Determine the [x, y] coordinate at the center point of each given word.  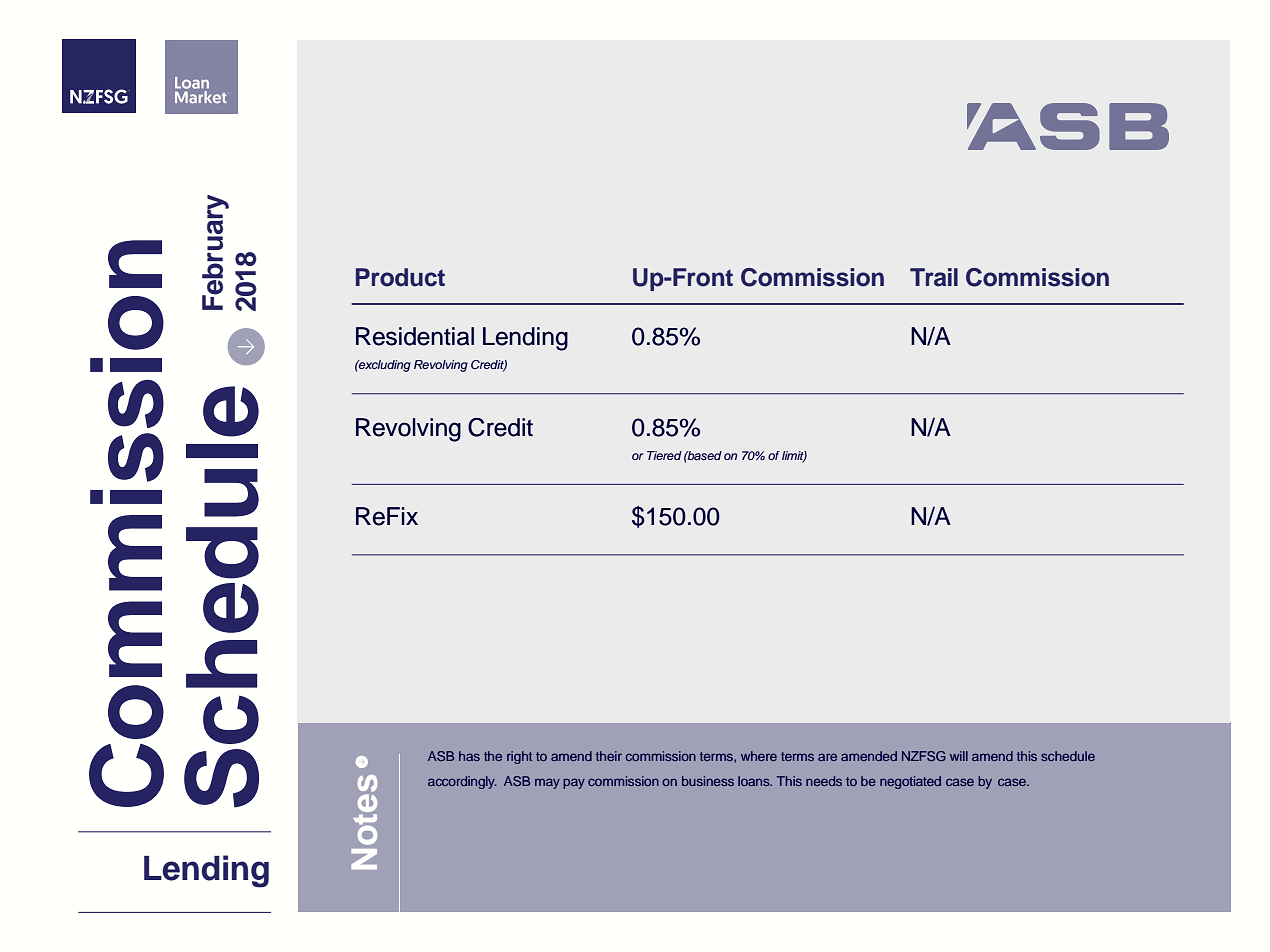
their [609, 756]
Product [400, 277]
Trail [934, 277]
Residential [415, 336]
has [469, 756]
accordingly [462, 782]
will [959, 756]
